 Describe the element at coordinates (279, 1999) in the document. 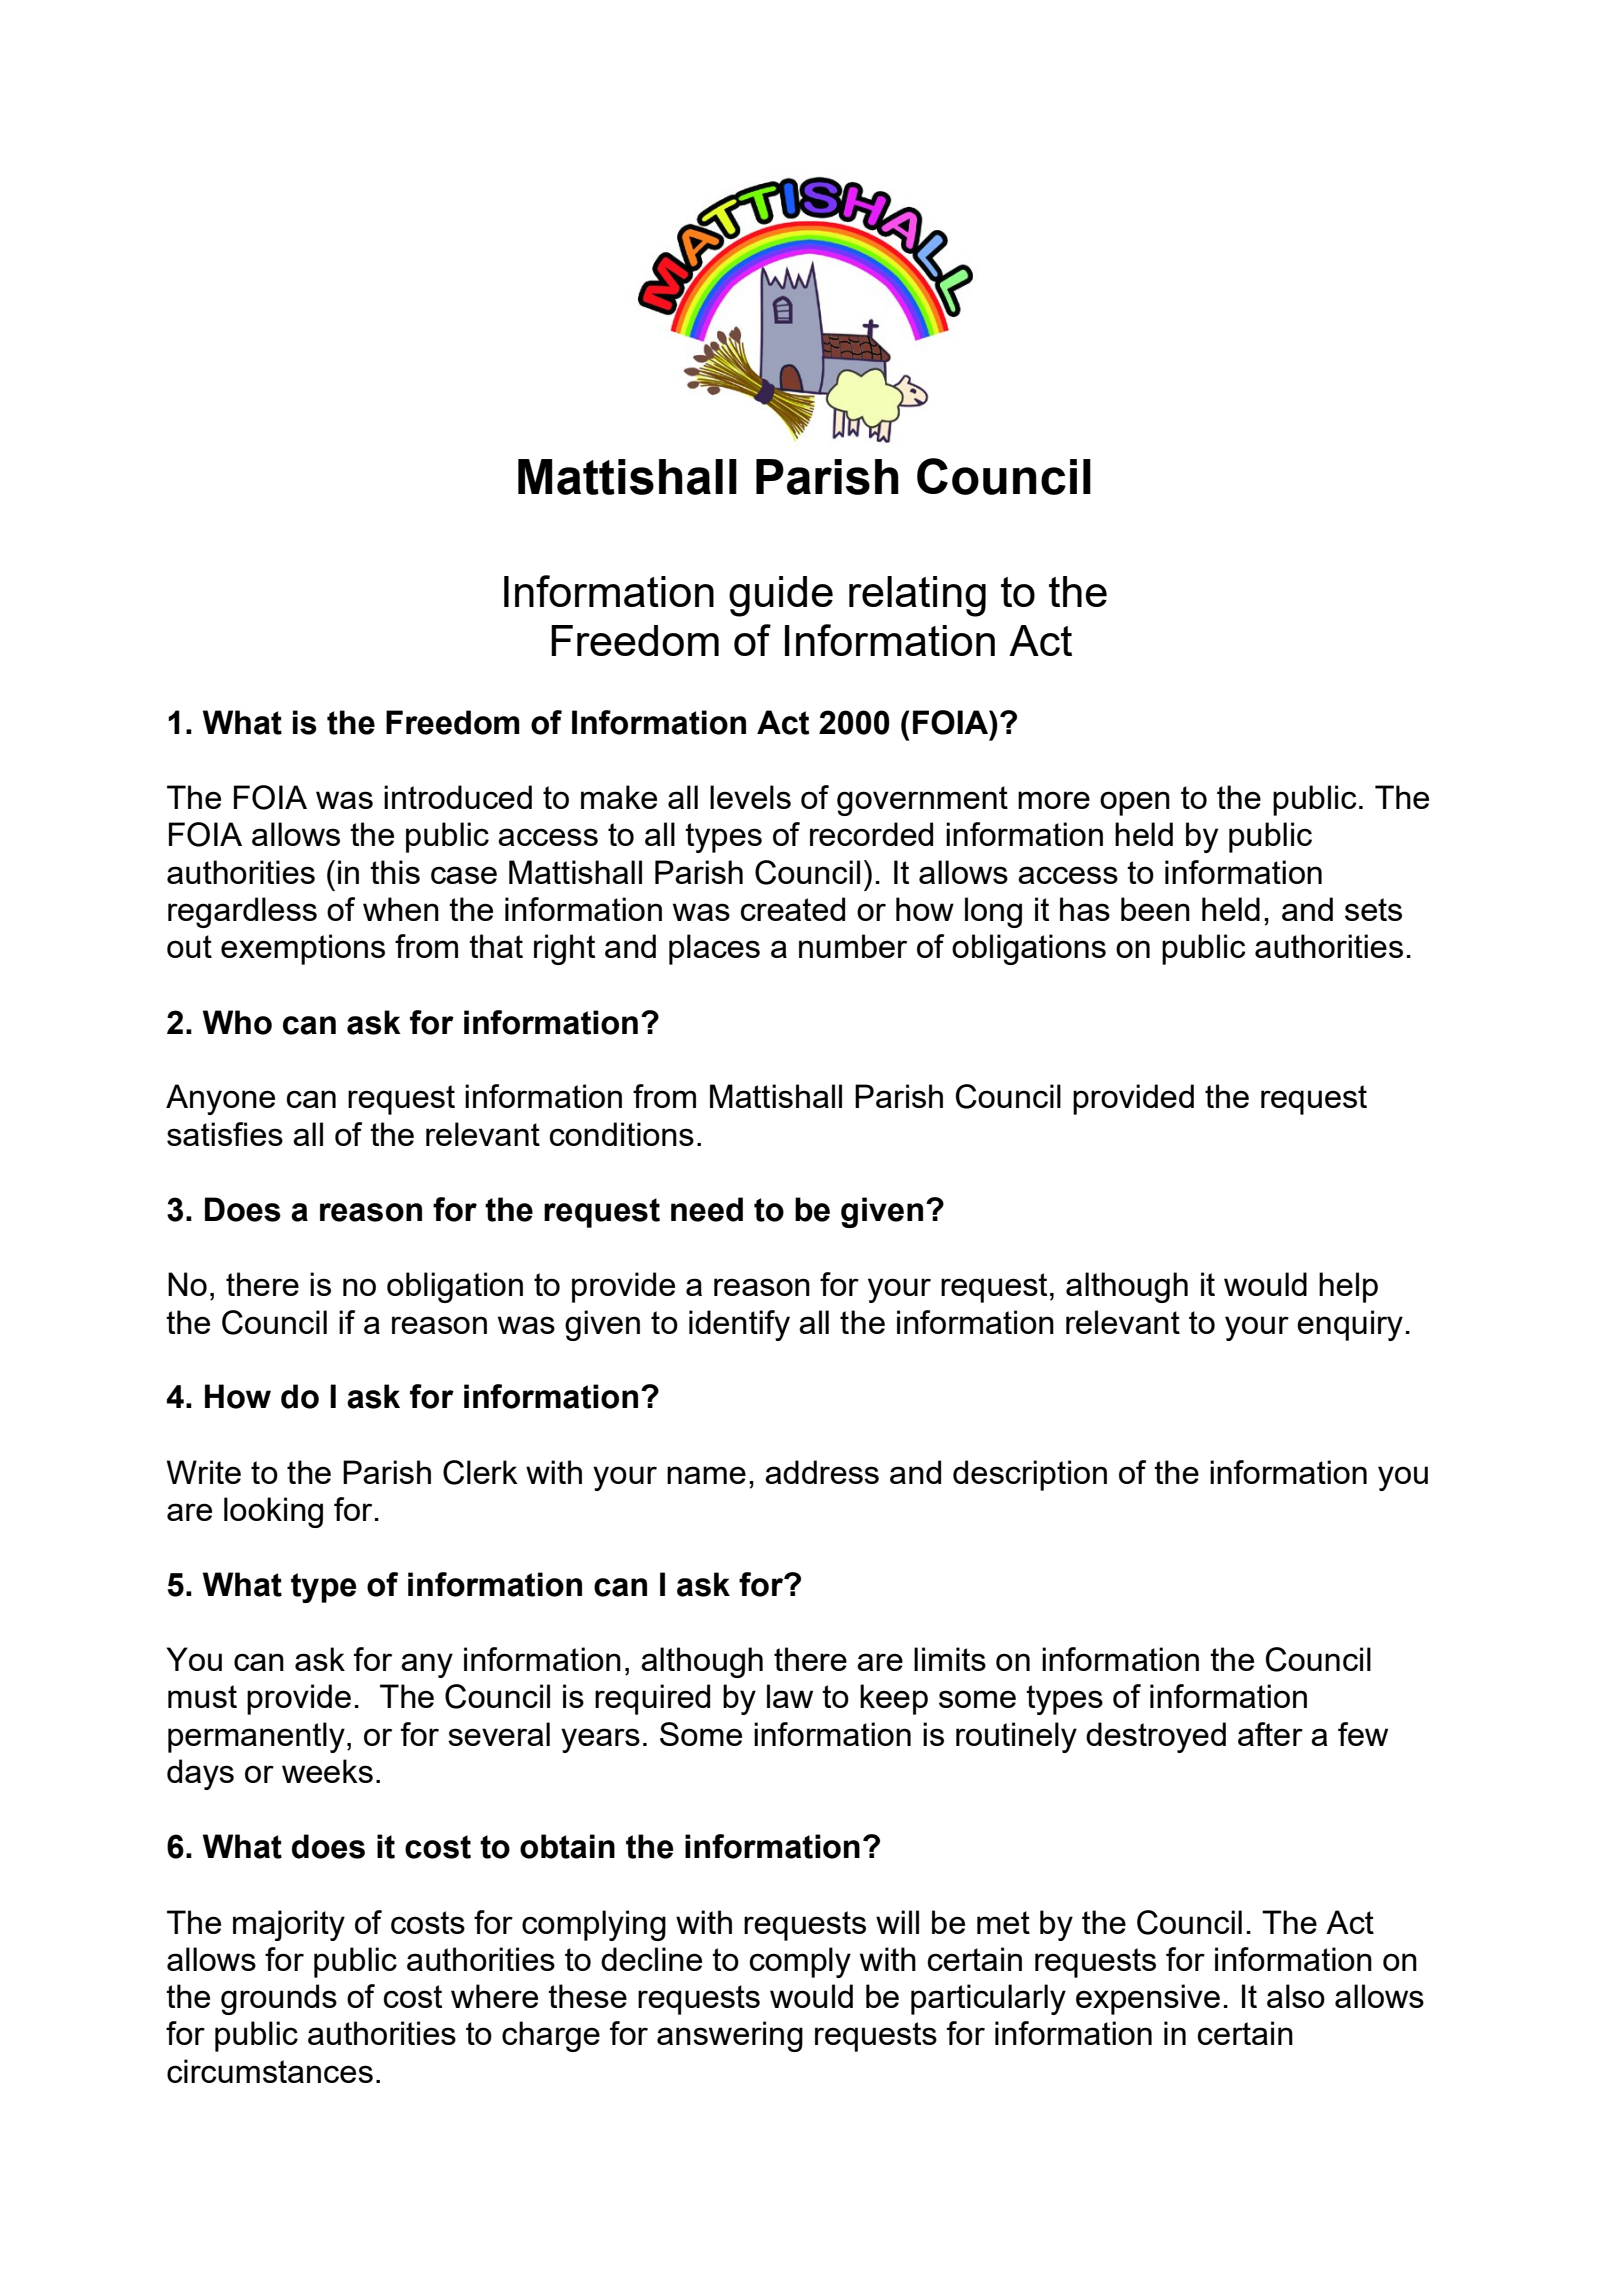

I see `grounds` at that location.
